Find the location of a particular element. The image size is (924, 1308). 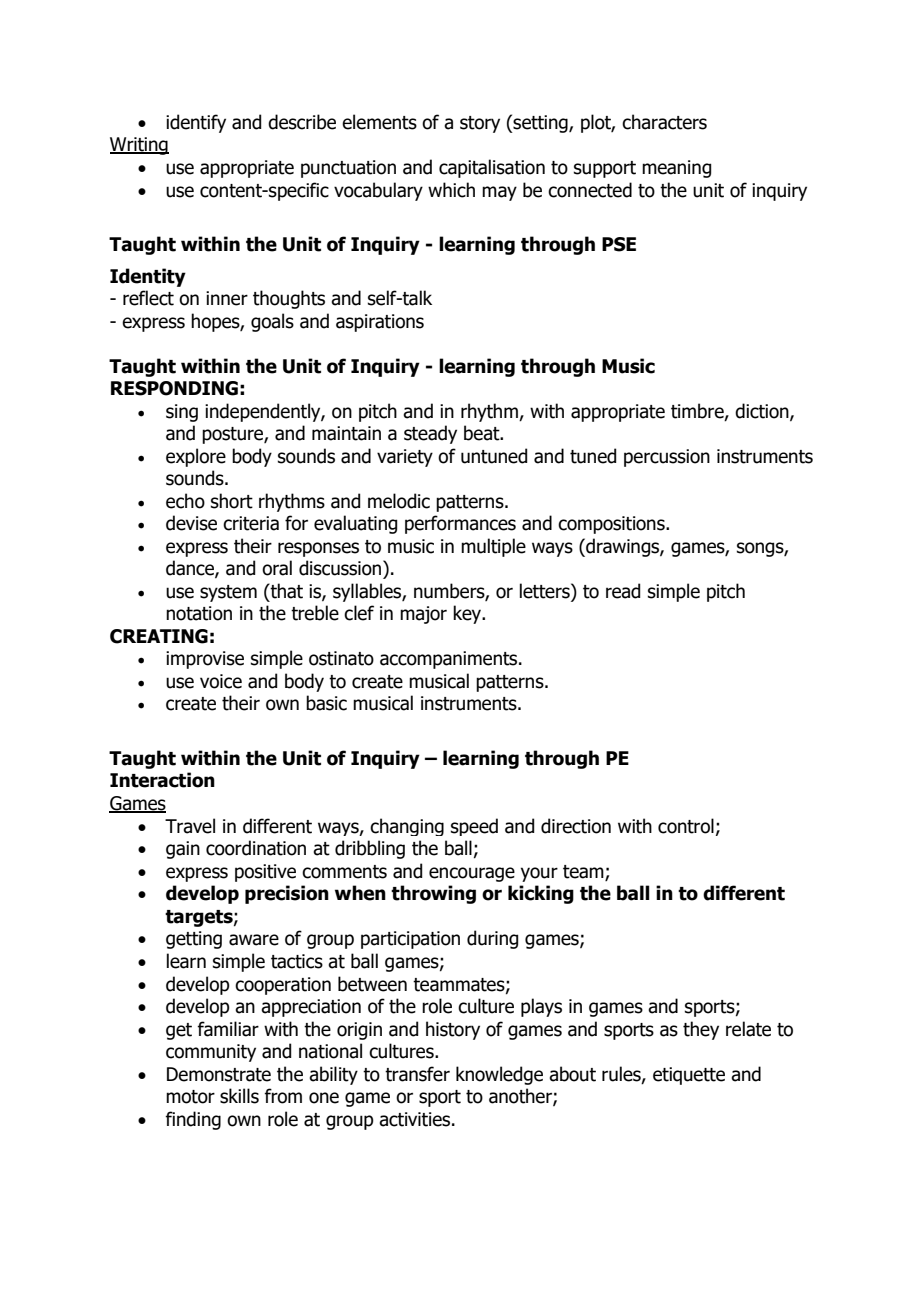

transfer is located at coordinates (417, 1074).
